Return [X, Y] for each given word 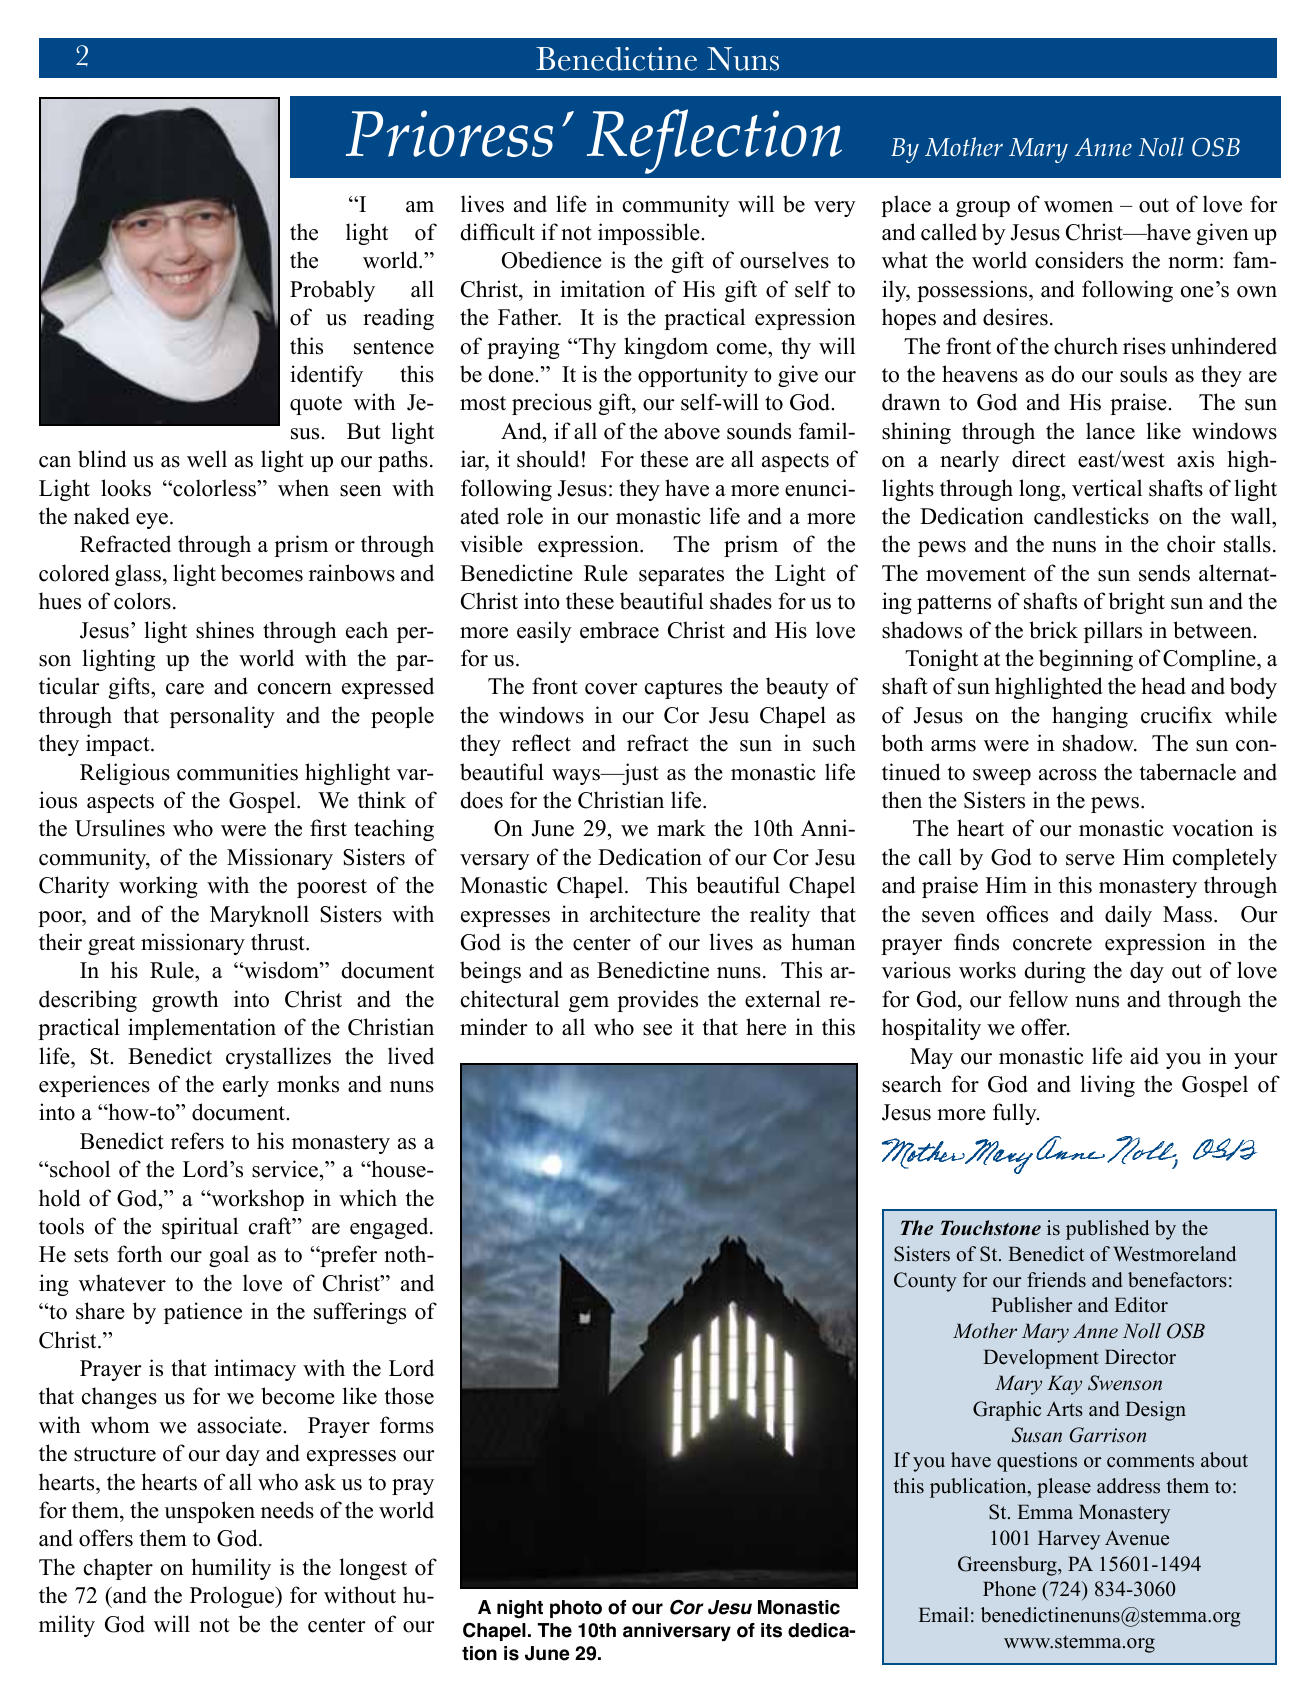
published [1107, 1230]
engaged [390, 1228]
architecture [645, 914]
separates [681, 576]
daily [1128, 916]
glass [138, 575]
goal [229, 1256]
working [158, 887]
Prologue [233, 1597]
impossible [650, 234]
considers [1079, 260]
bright [1137, 603]
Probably [332, 291]
